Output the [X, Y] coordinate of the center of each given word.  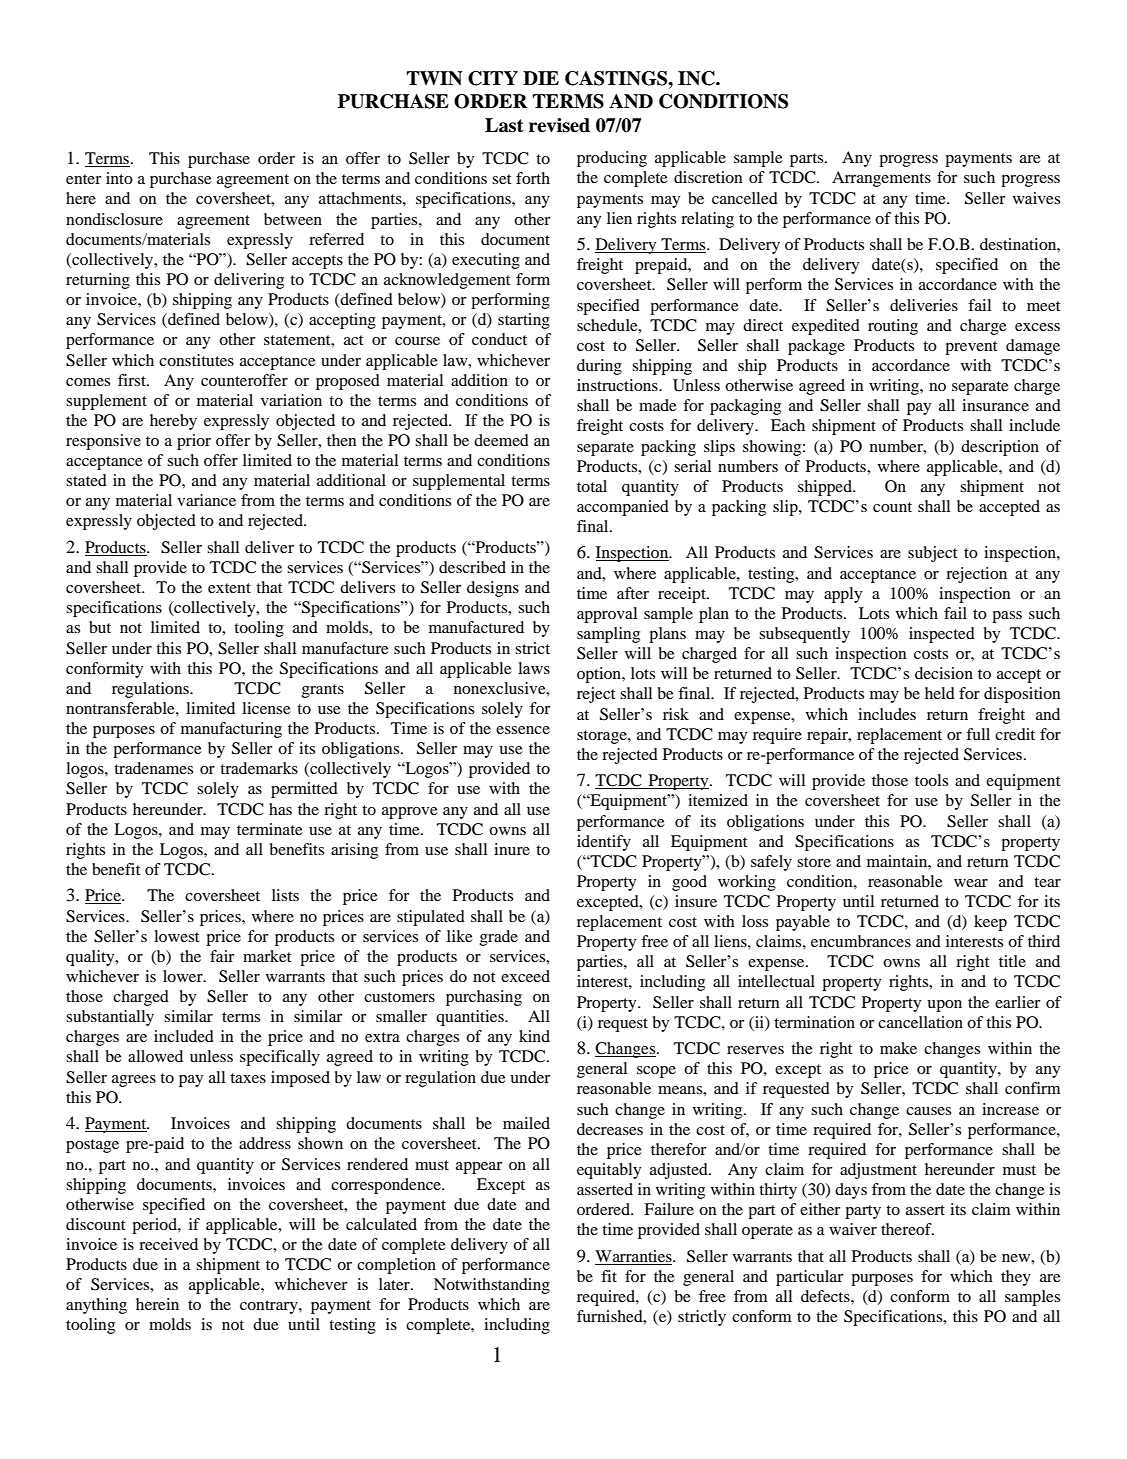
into [119, 178]
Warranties [634, 1256]
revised [559, 125]
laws [534, 668]
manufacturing [231, 730]
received [168, 1244]
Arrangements [881, 179]
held [940, 693]
